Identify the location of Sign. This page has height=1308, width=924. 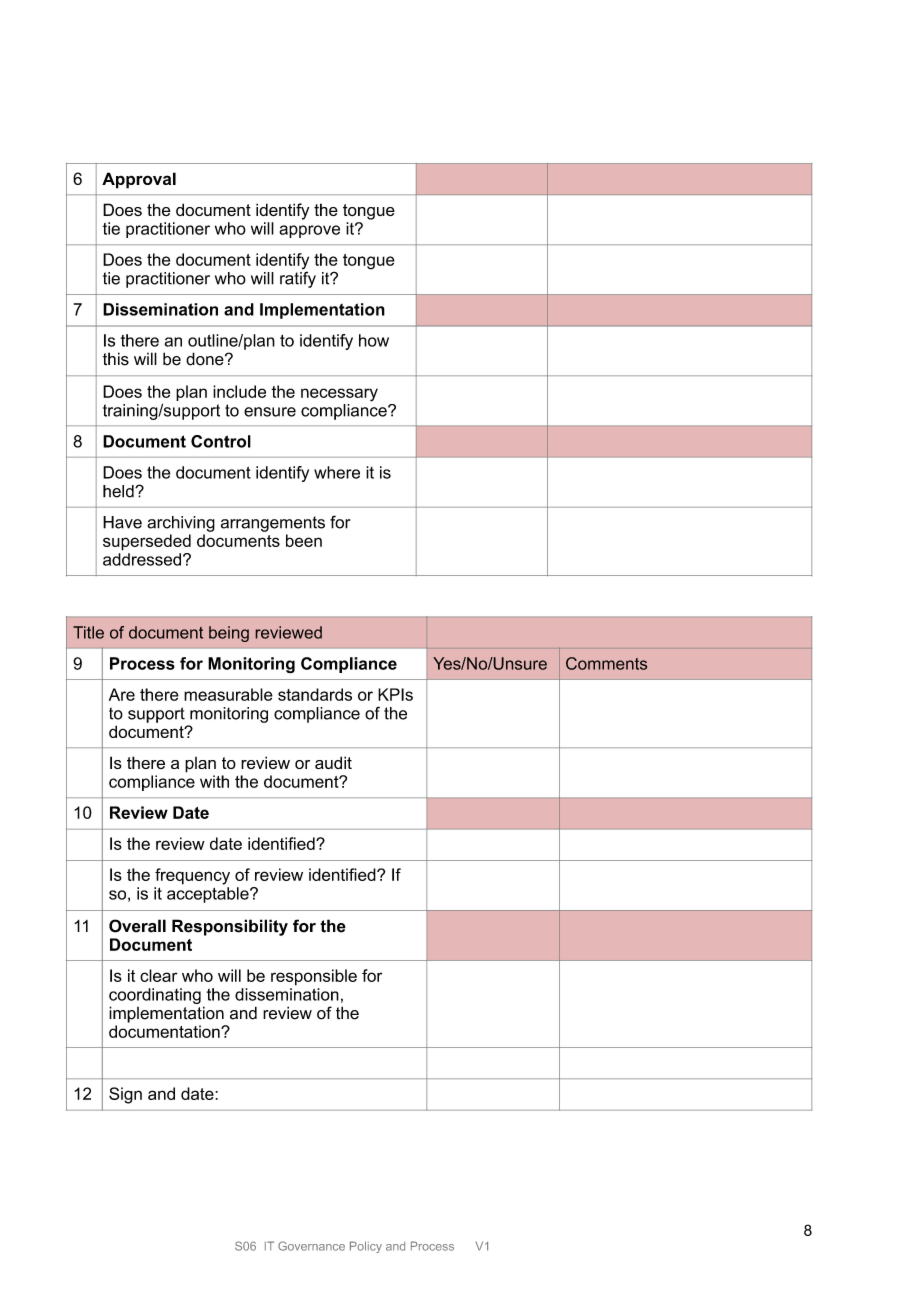
(125, 1095).
